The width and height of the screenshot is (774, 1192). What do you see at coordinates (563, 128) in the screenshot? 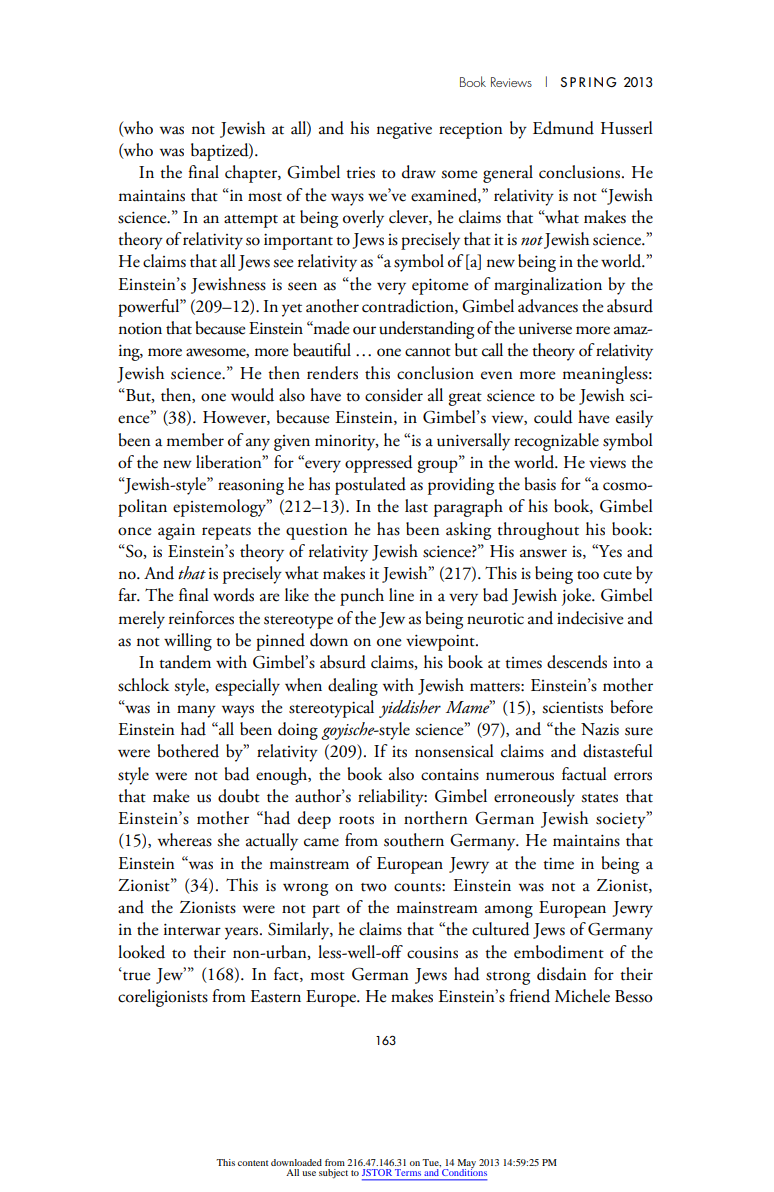
I see `Edmund` at bounding box center [563, 128].
